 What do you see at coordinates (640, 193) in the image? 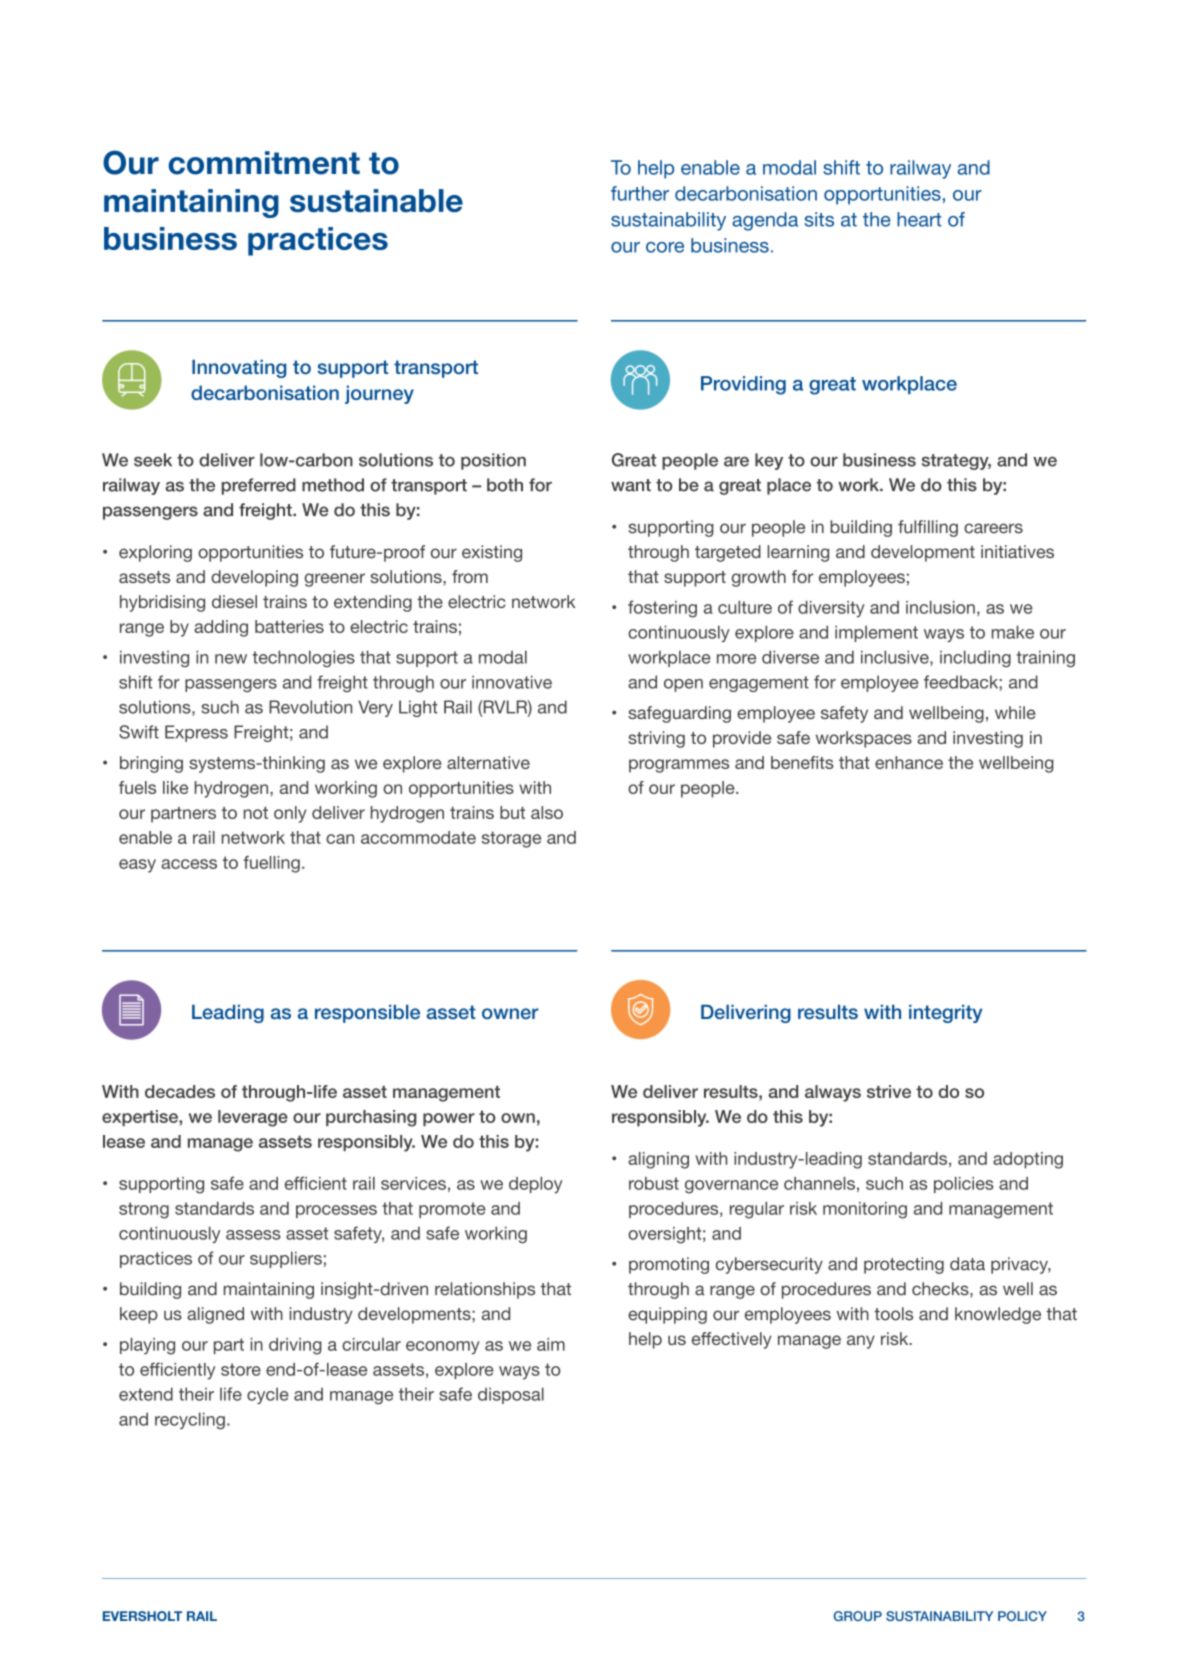
I see `further` at bounding box center [640, 193].
